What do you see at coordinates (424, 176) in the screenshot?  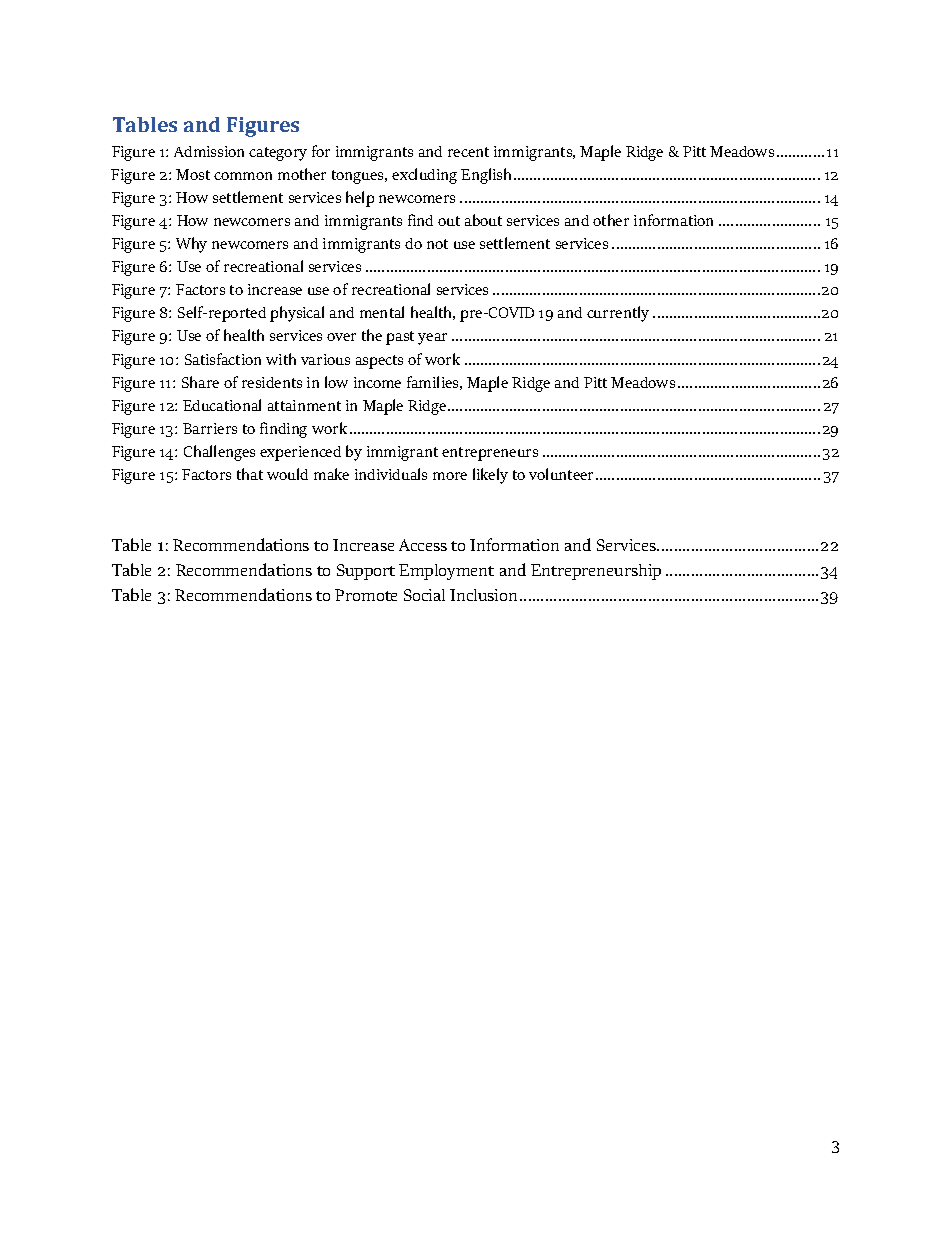 I see `excluding` at bounding box center [424, 176].
